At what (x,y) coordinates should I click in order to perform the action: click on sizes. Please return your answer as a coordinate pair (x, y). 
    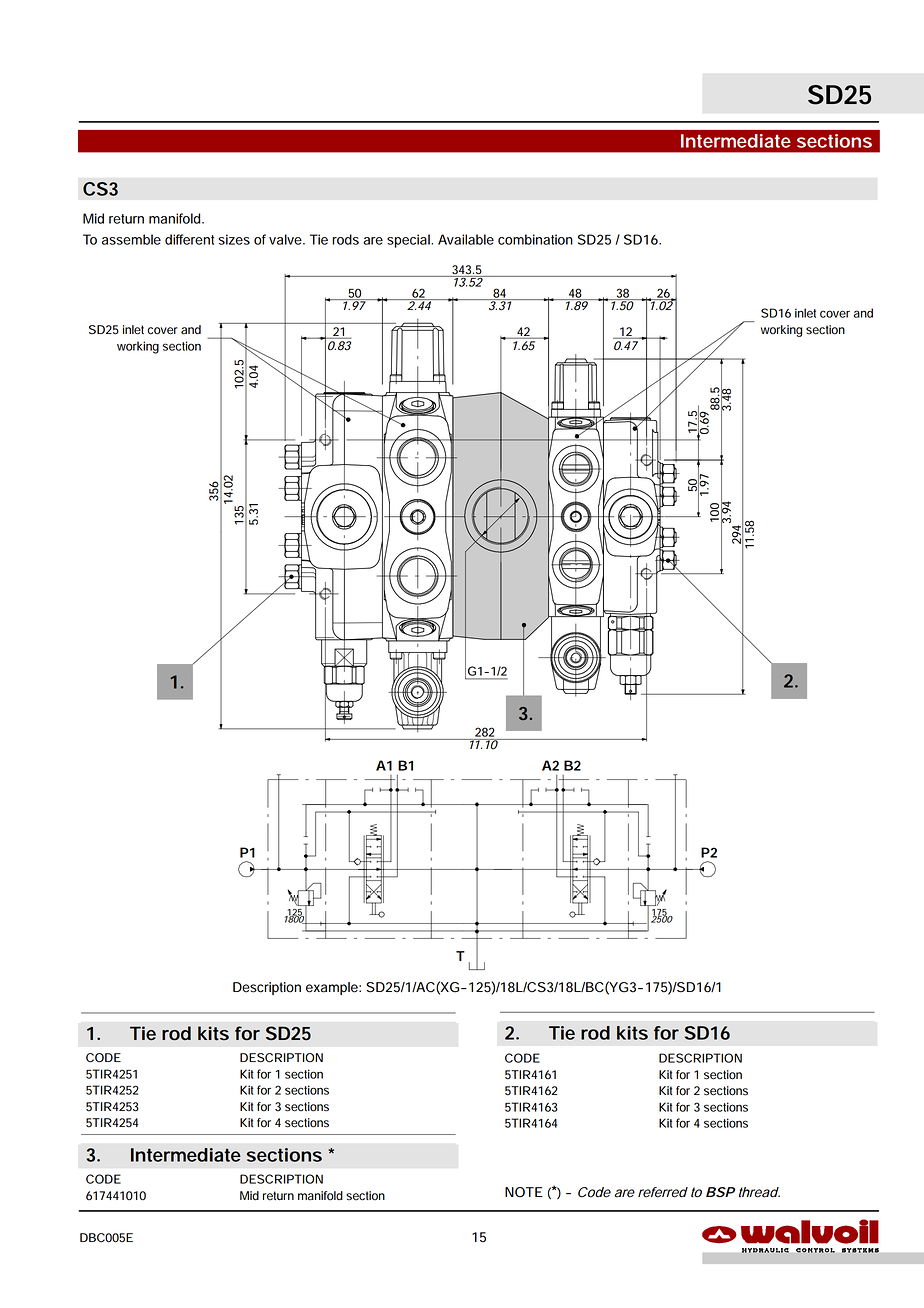
    Looking at the image, I should click on (234, 239).
